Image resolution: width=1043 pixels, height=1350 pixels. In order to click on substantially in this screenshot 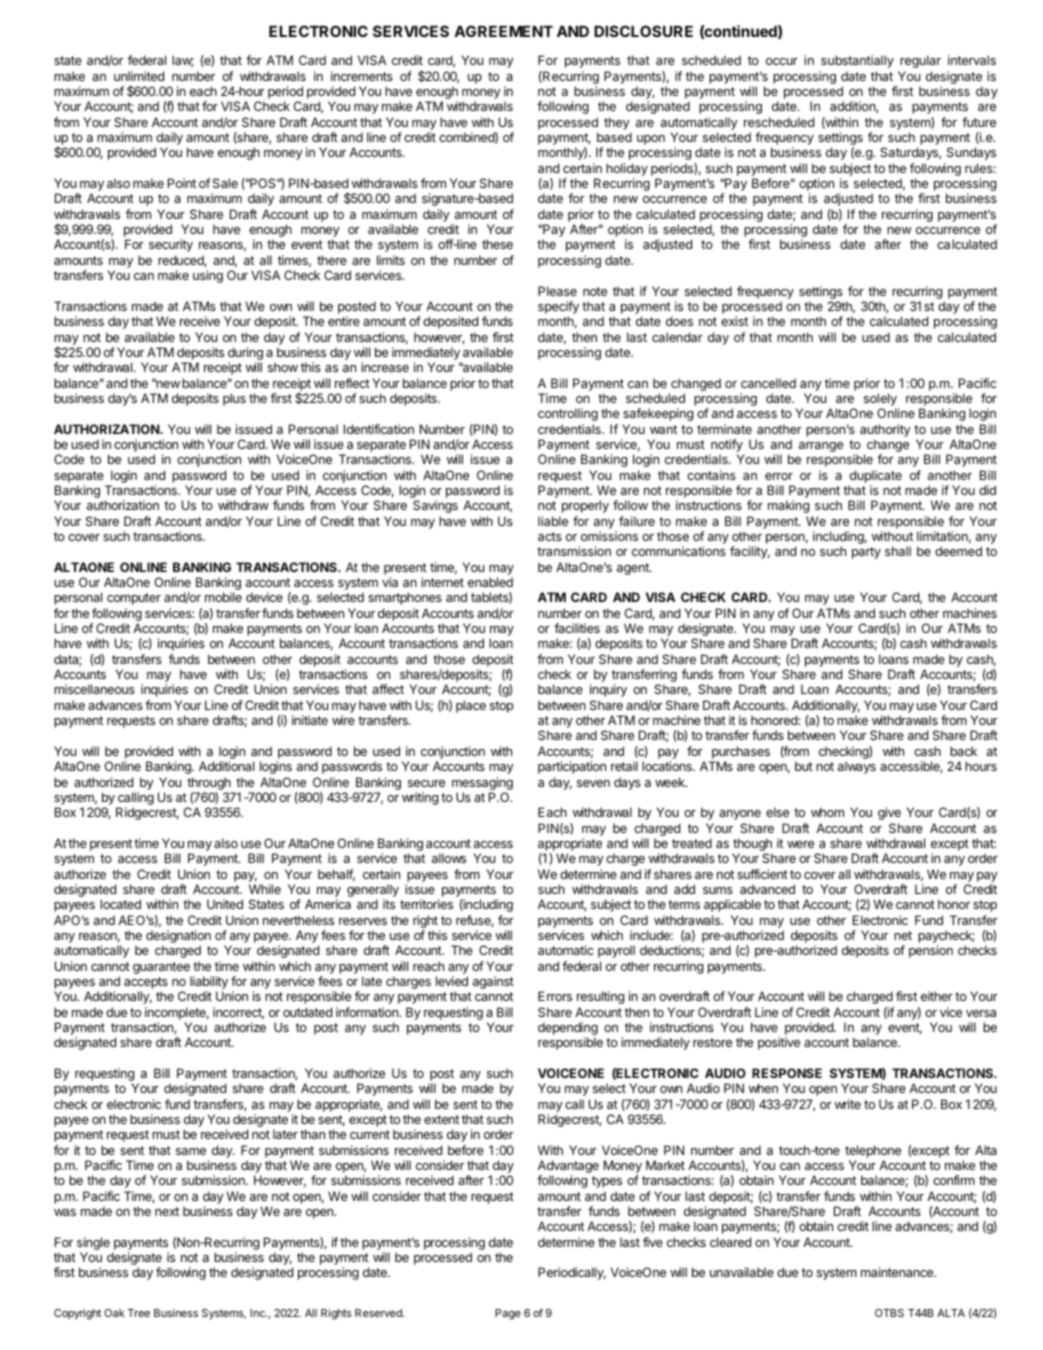, I will do `click(857, 61)`.
